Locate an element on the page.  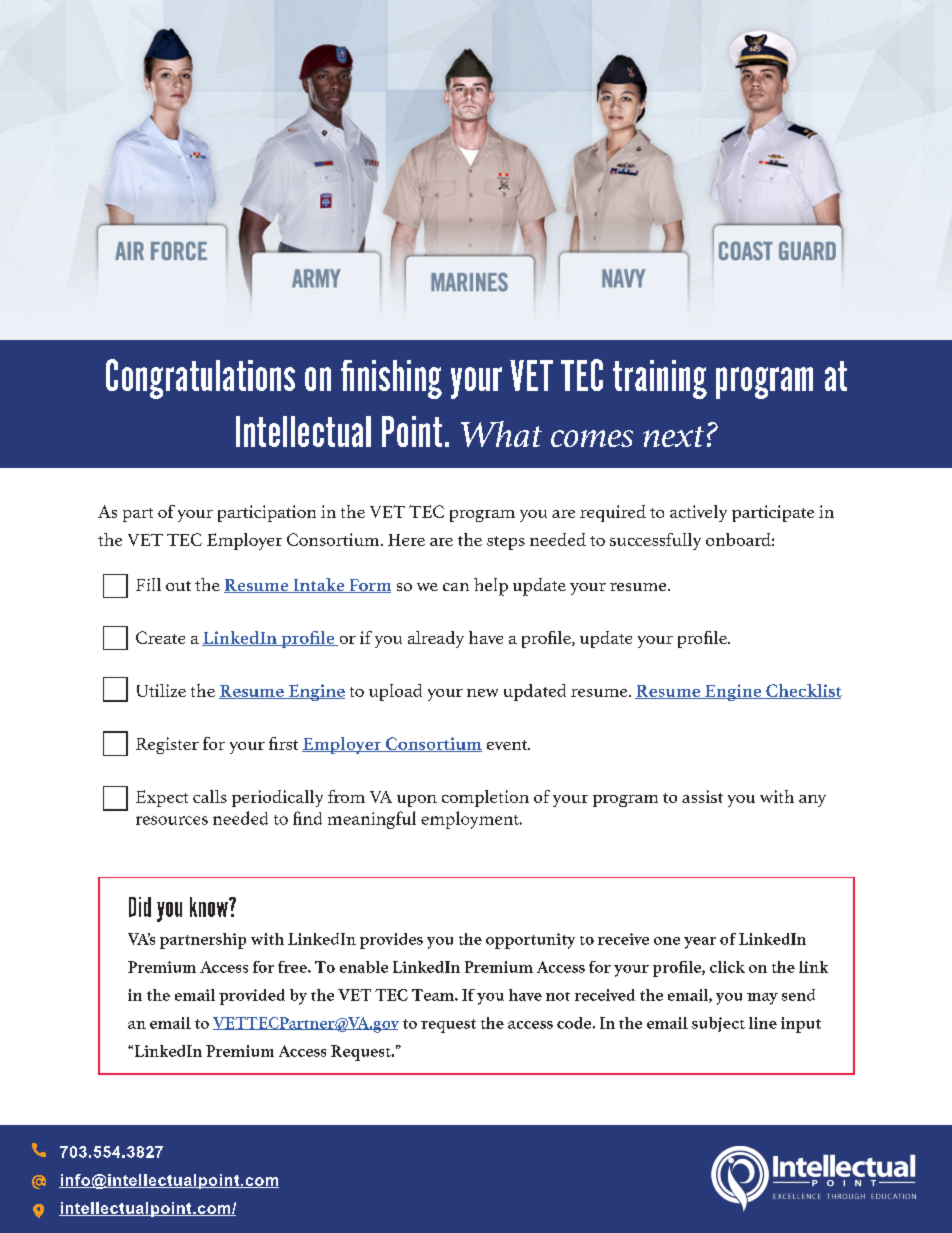
provided is located at coordinates (252, 997).
